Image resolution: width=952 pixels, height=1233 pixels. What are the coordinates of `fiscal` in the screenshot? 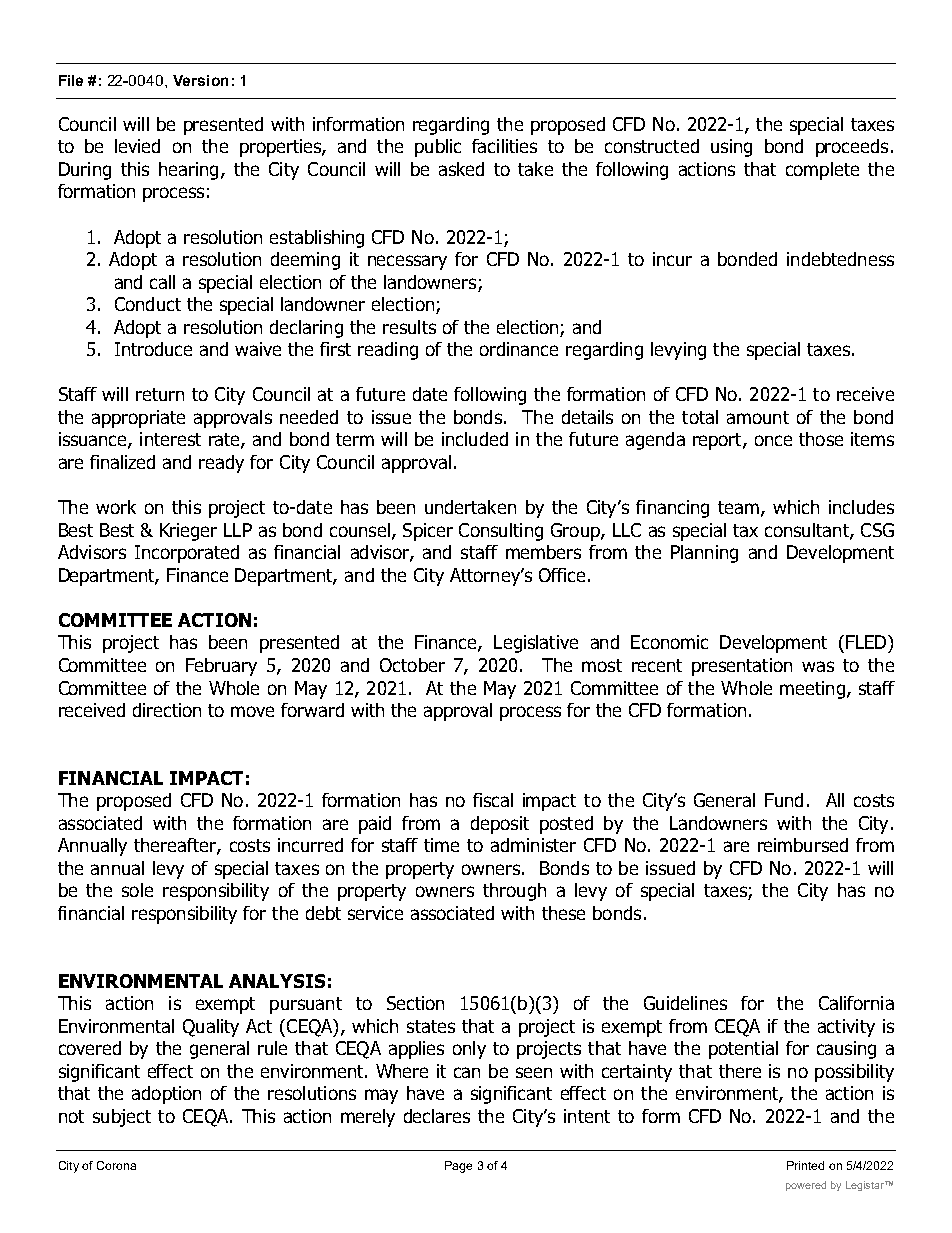 It's located at (493, 800).
